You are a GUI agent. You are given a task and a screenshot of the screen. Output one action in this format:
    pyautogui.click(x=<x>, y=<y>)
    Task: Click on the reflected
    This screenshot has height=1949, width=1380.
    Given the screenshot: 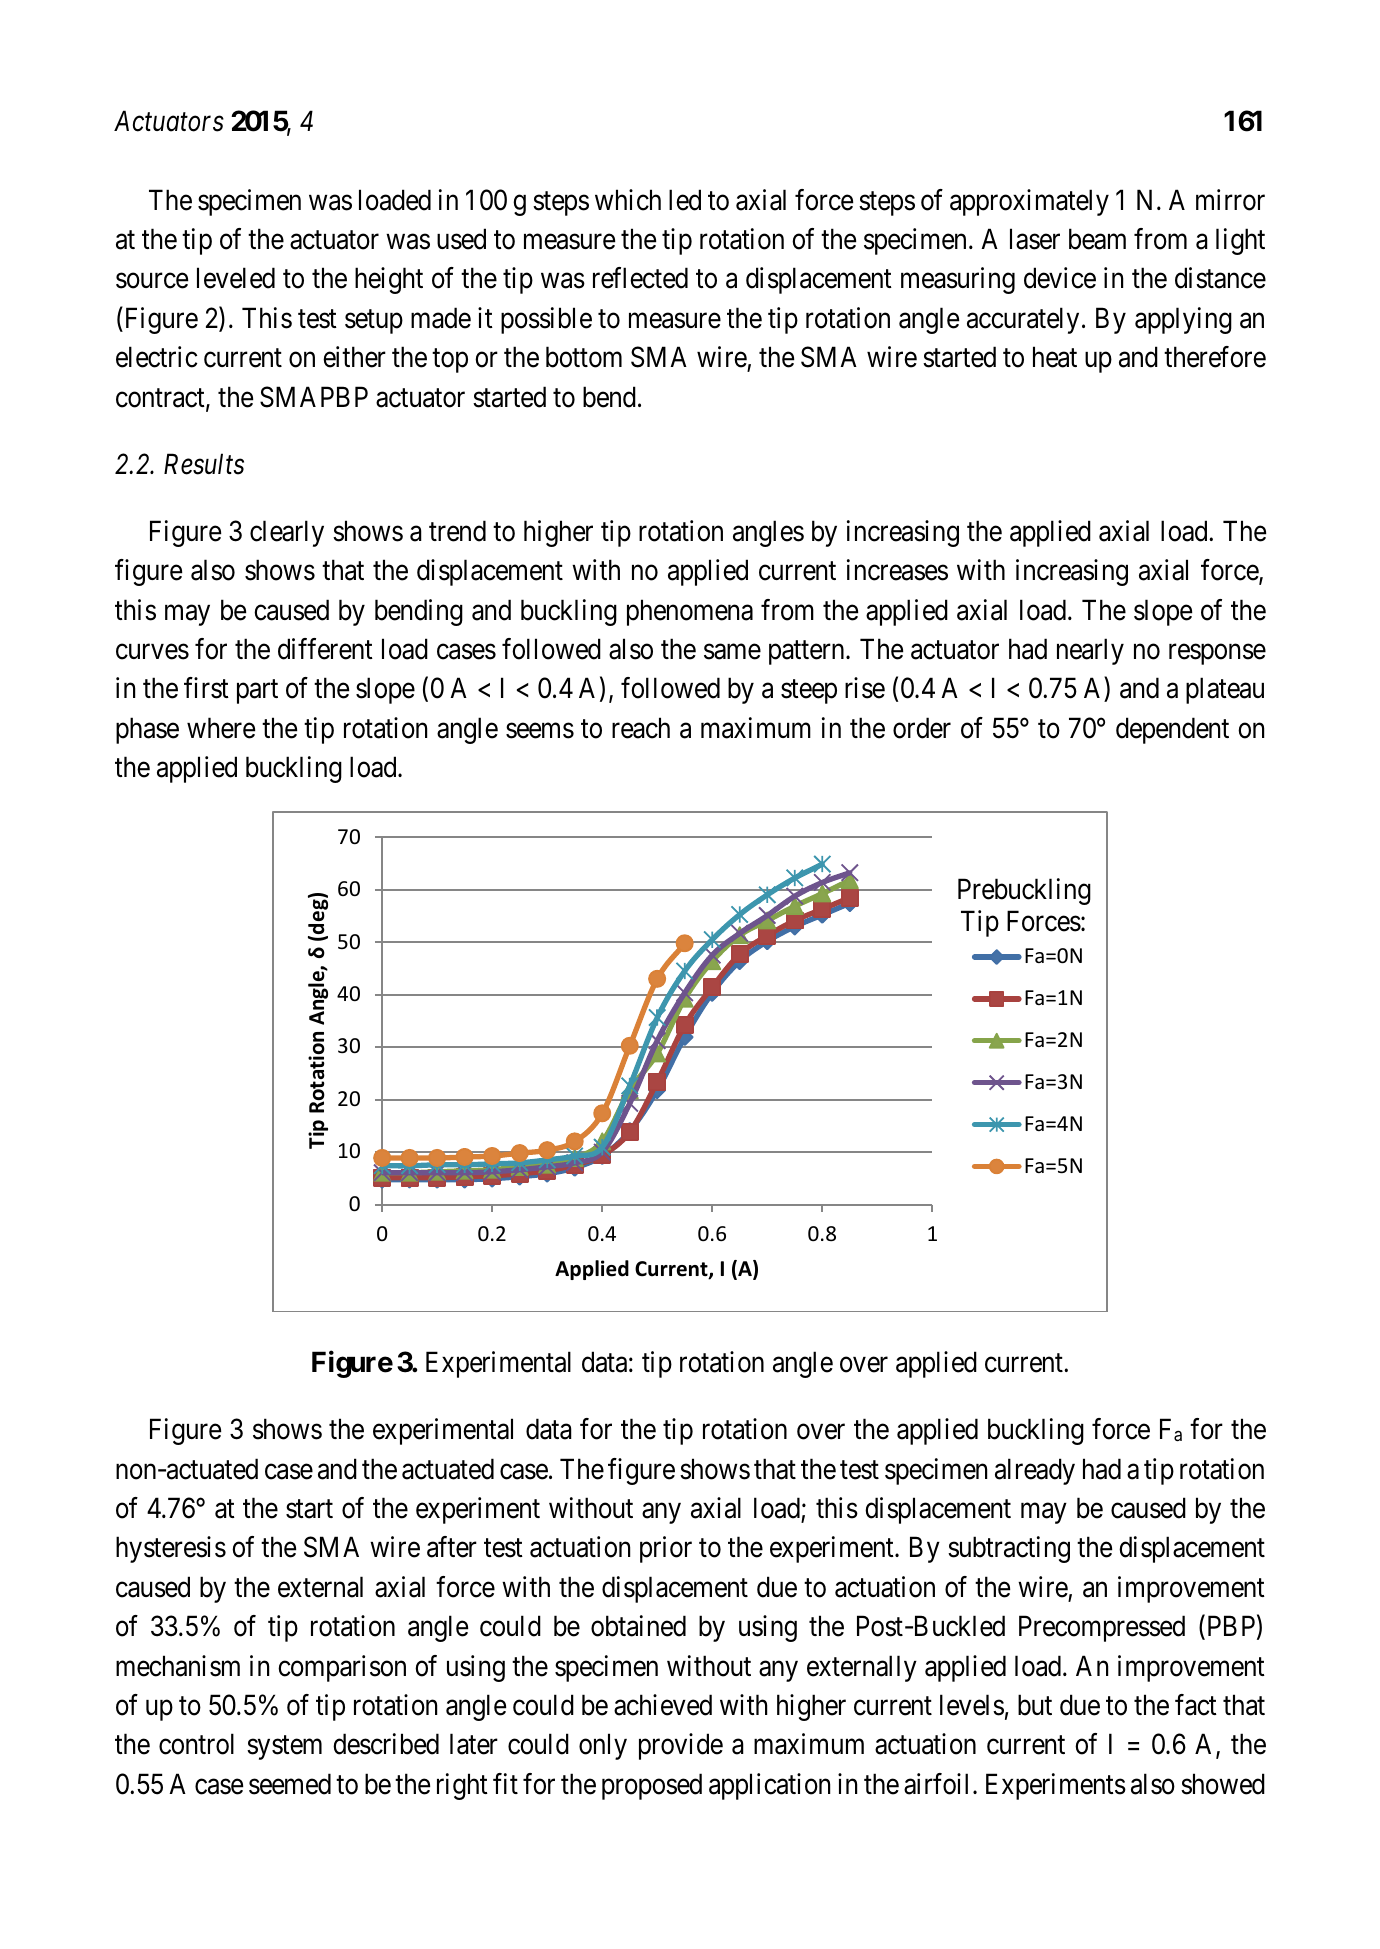 What is the action you would take?
    pyautogui.click(x=640, y=278)
